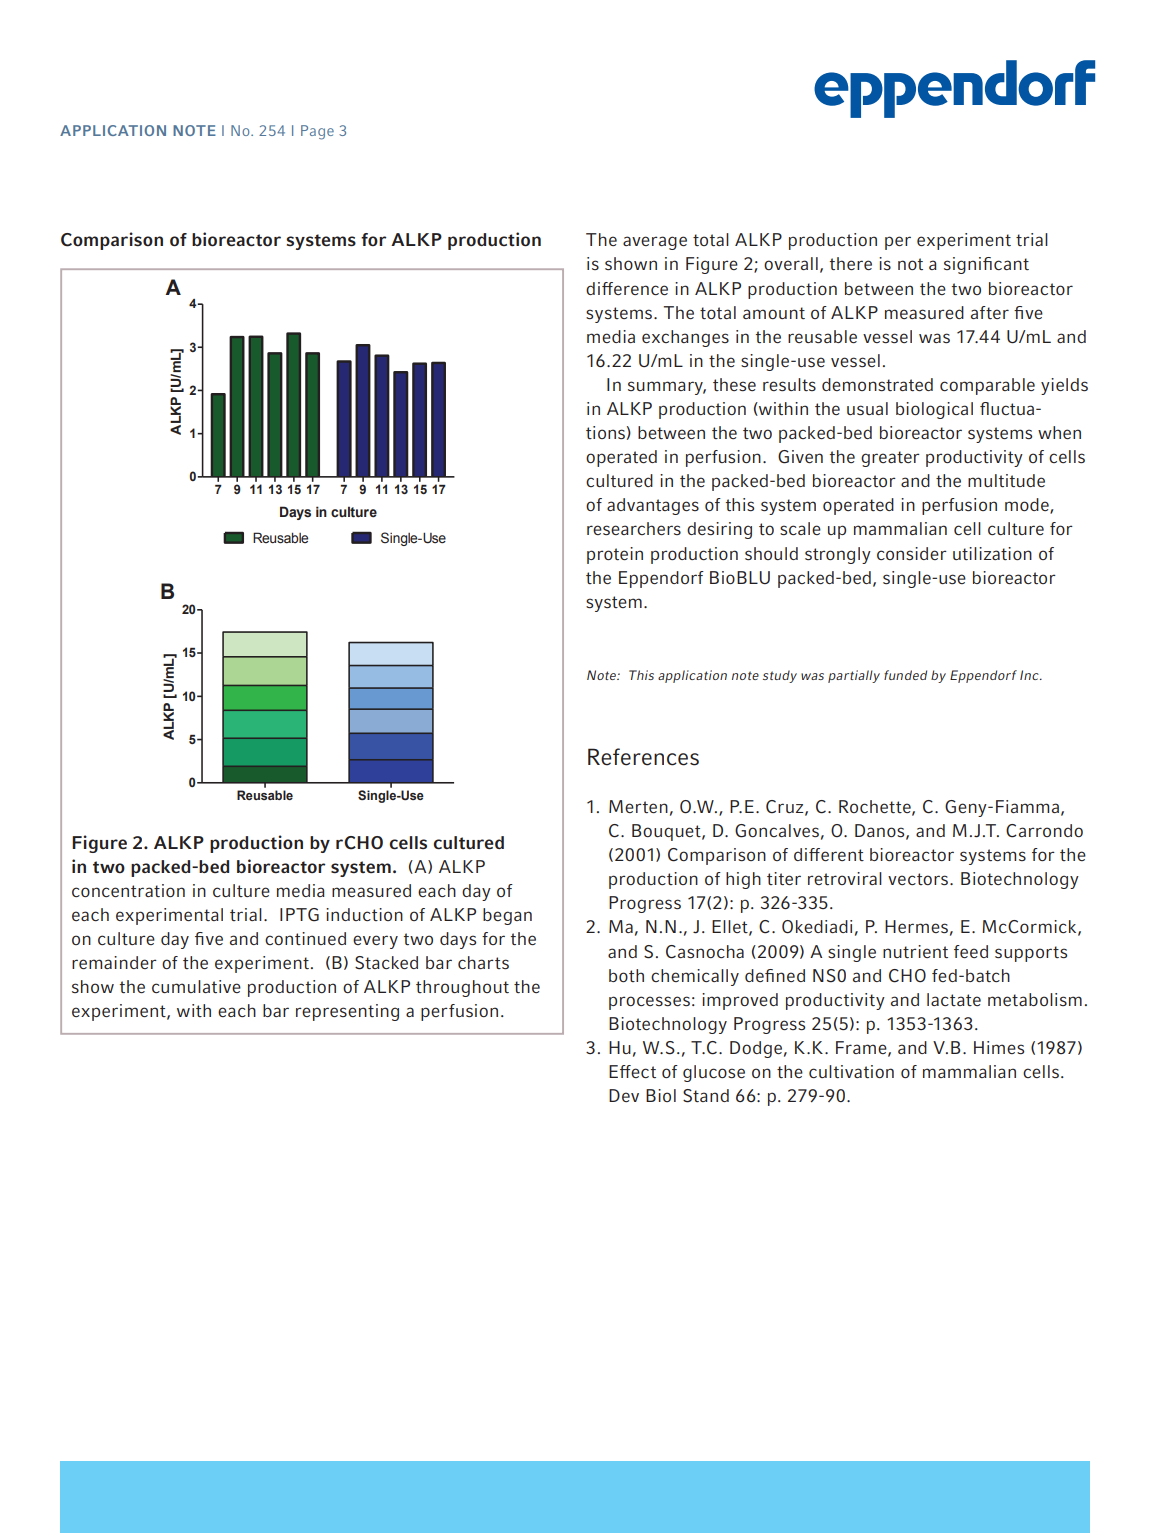  I want to click on utilization, so click(992, 553).
